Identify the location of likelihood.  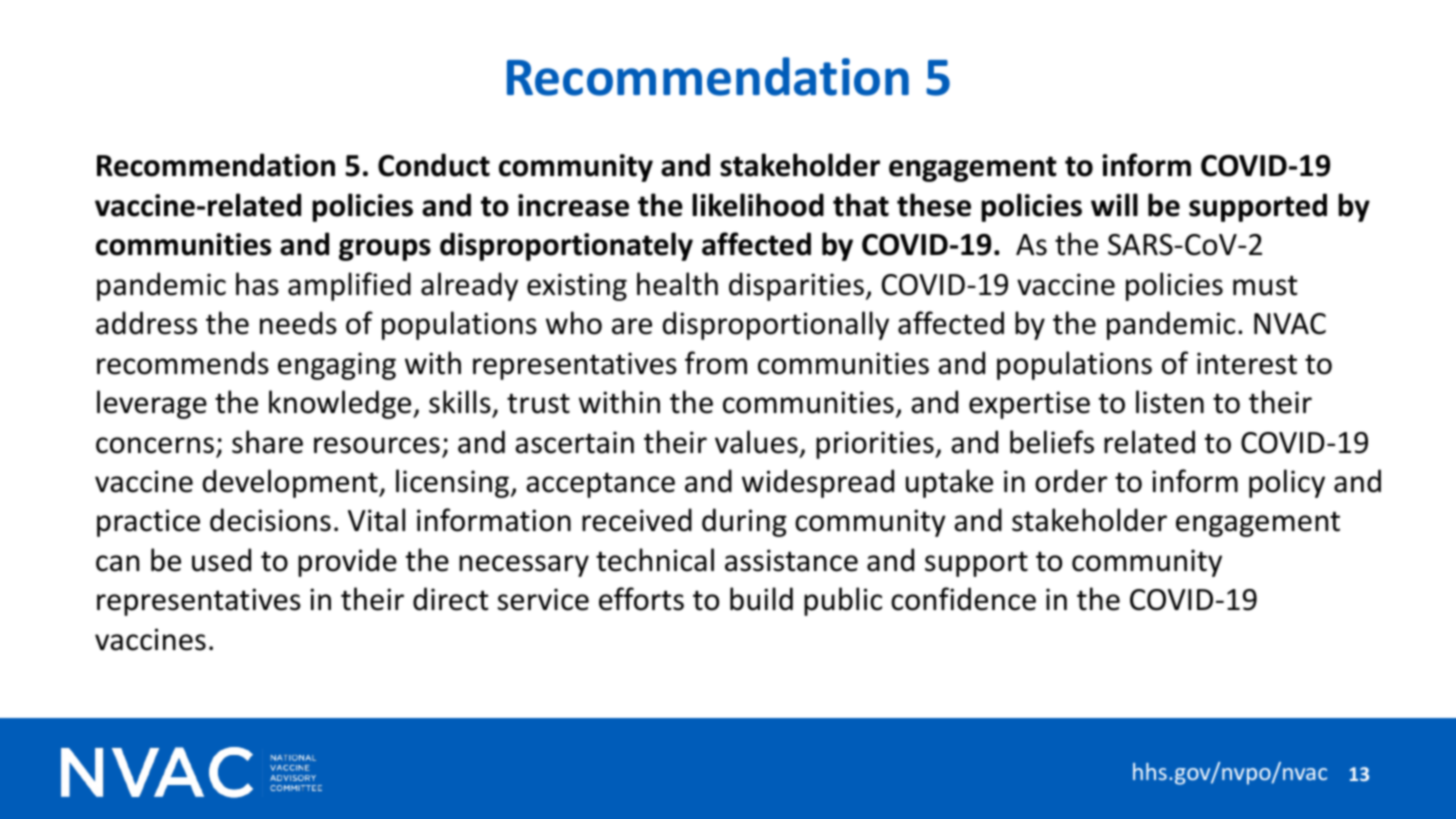
(758, 205).
